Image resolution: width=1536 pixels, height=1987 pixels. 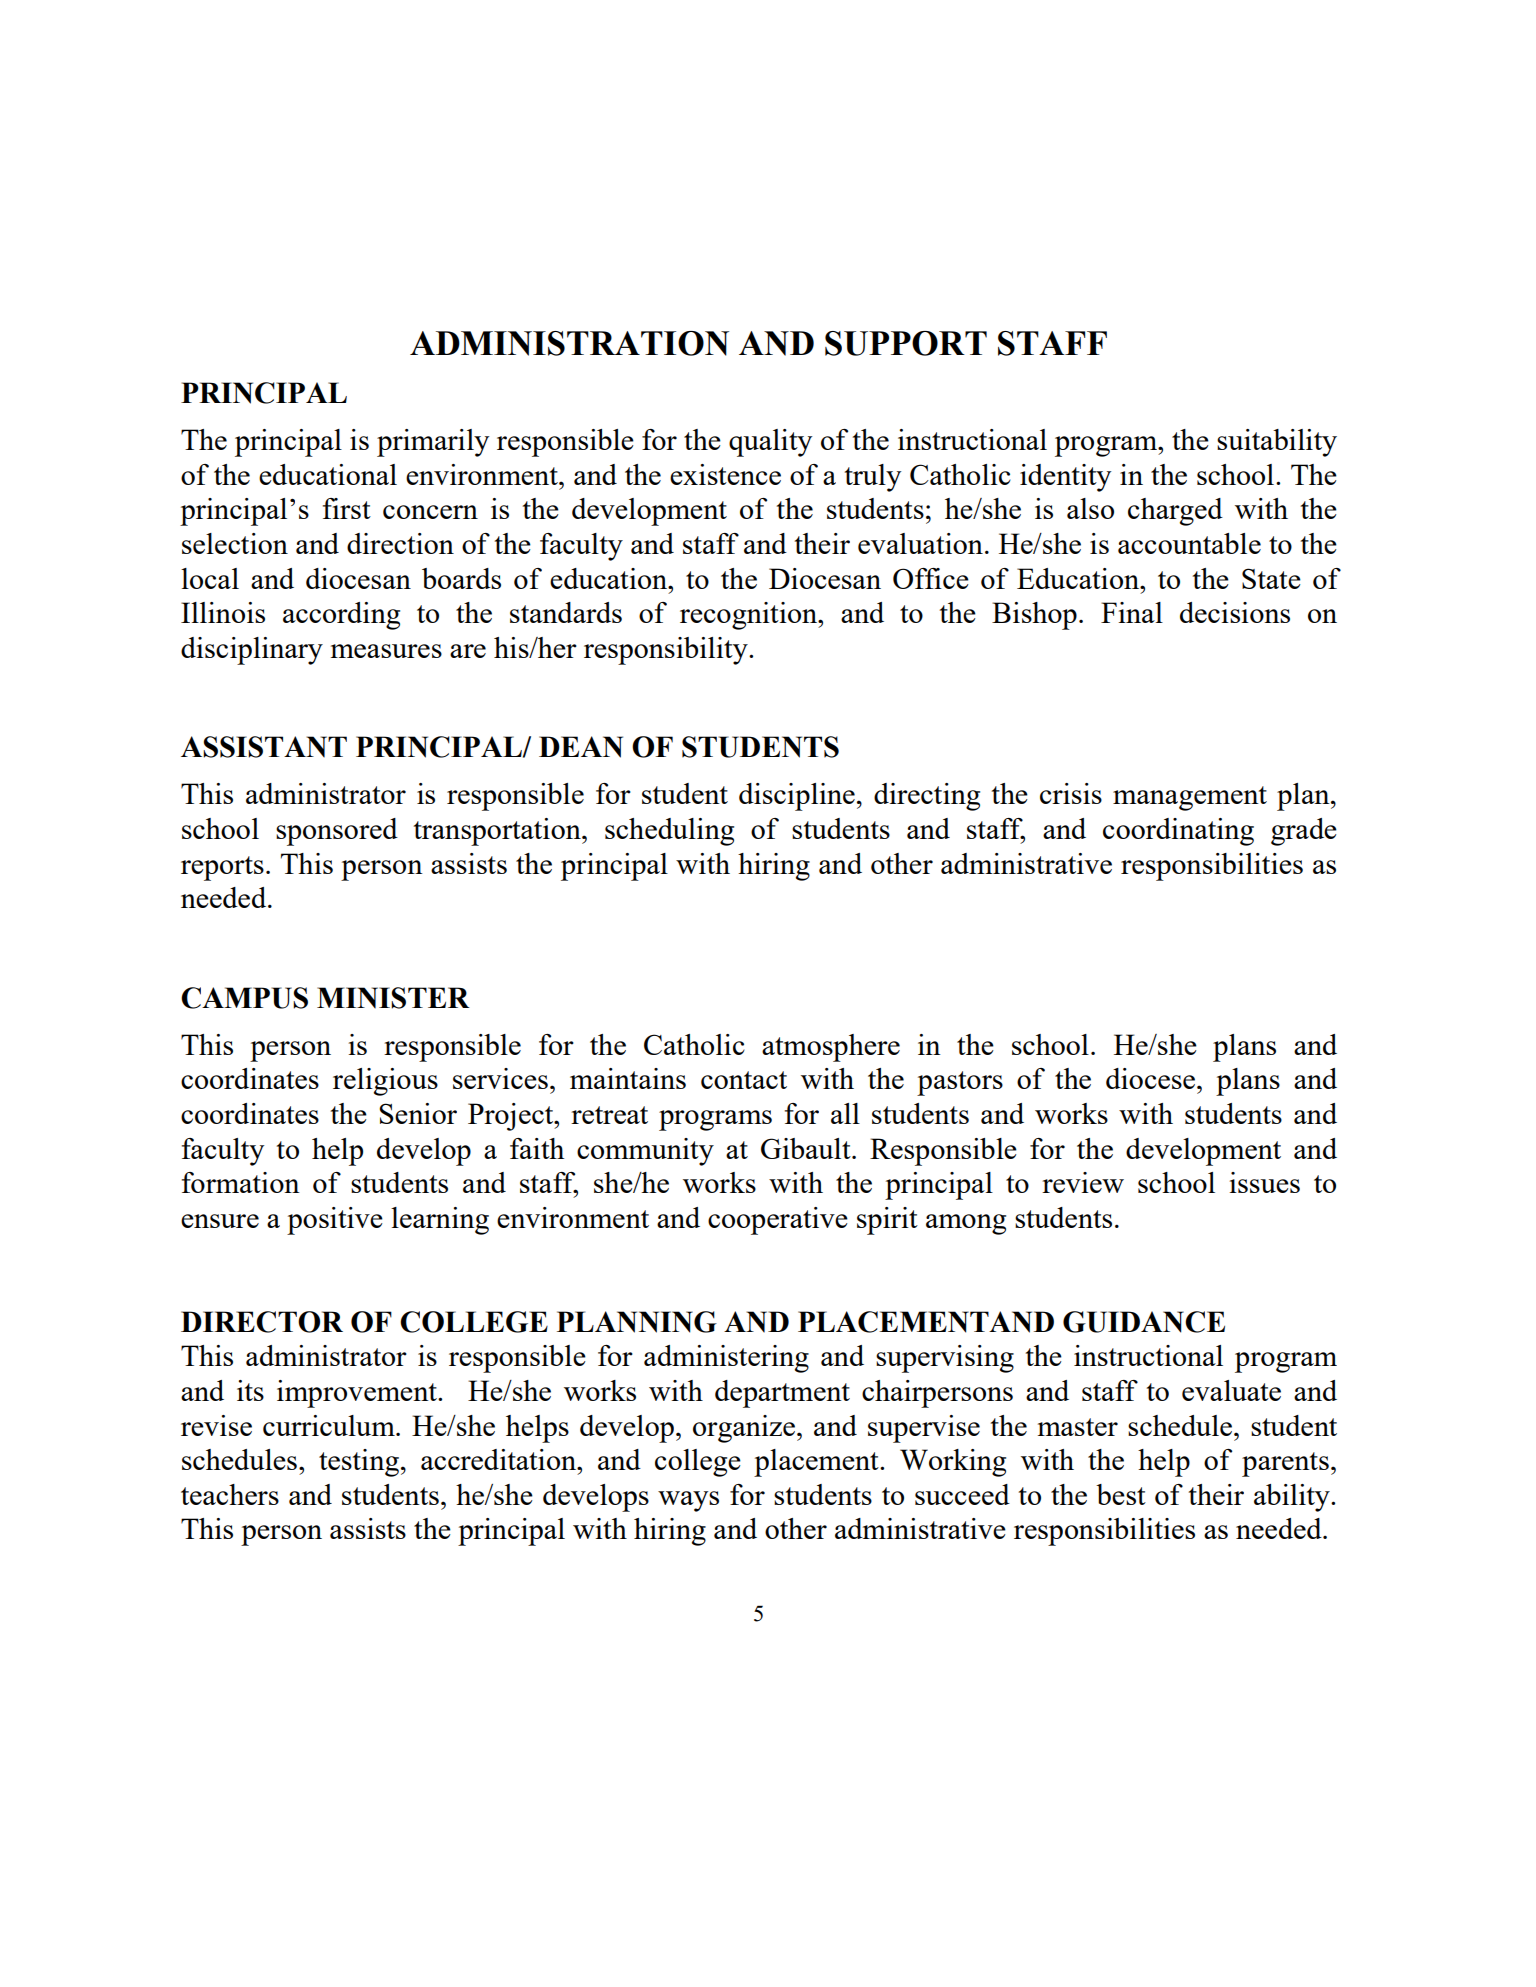 What do you see at coordinates (433, 443) in the document?
I see `primarily` at bounding box center [433, 443].
